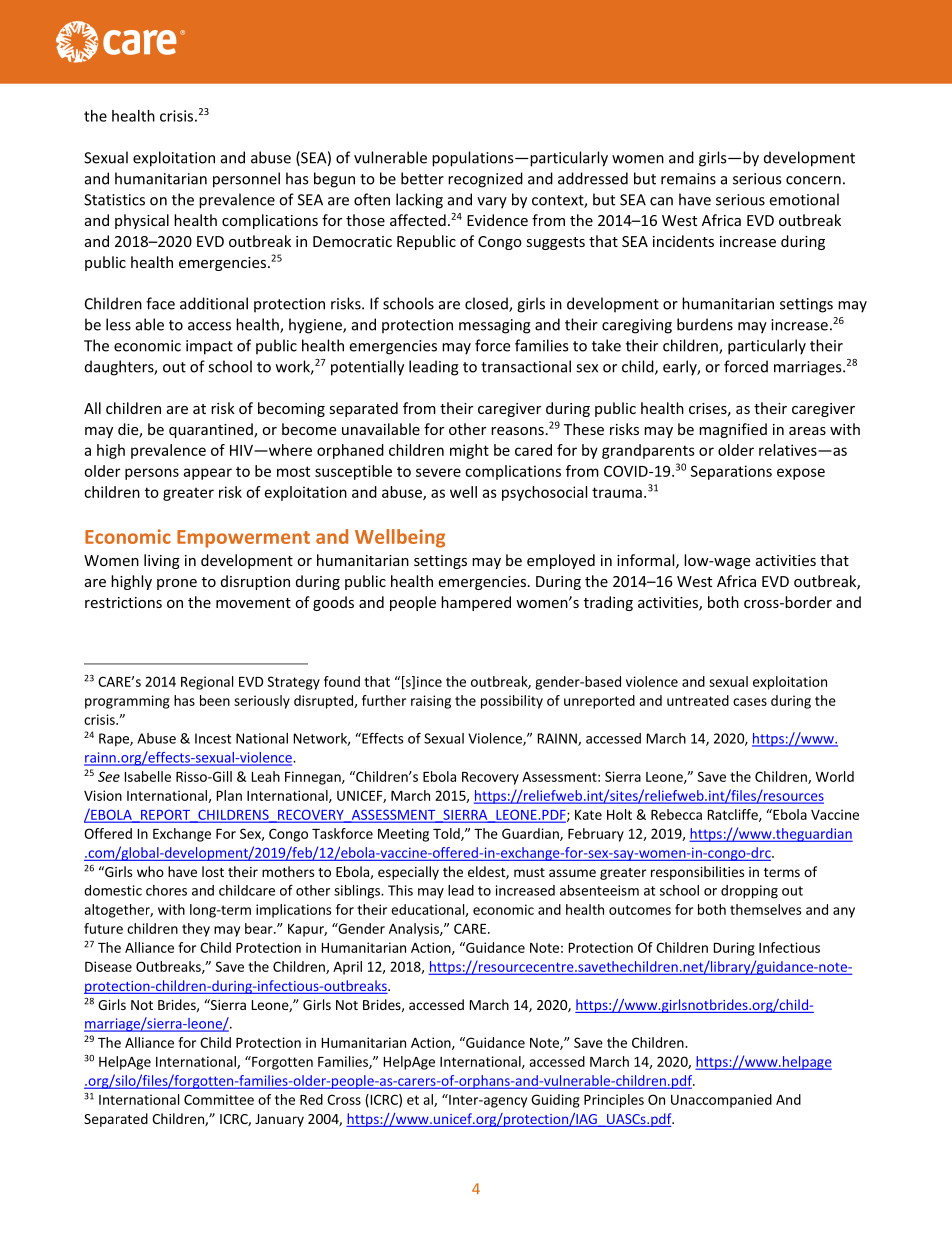 The height and width of the page is (1233, 952). I want to click on physical, so click(142, 221).
